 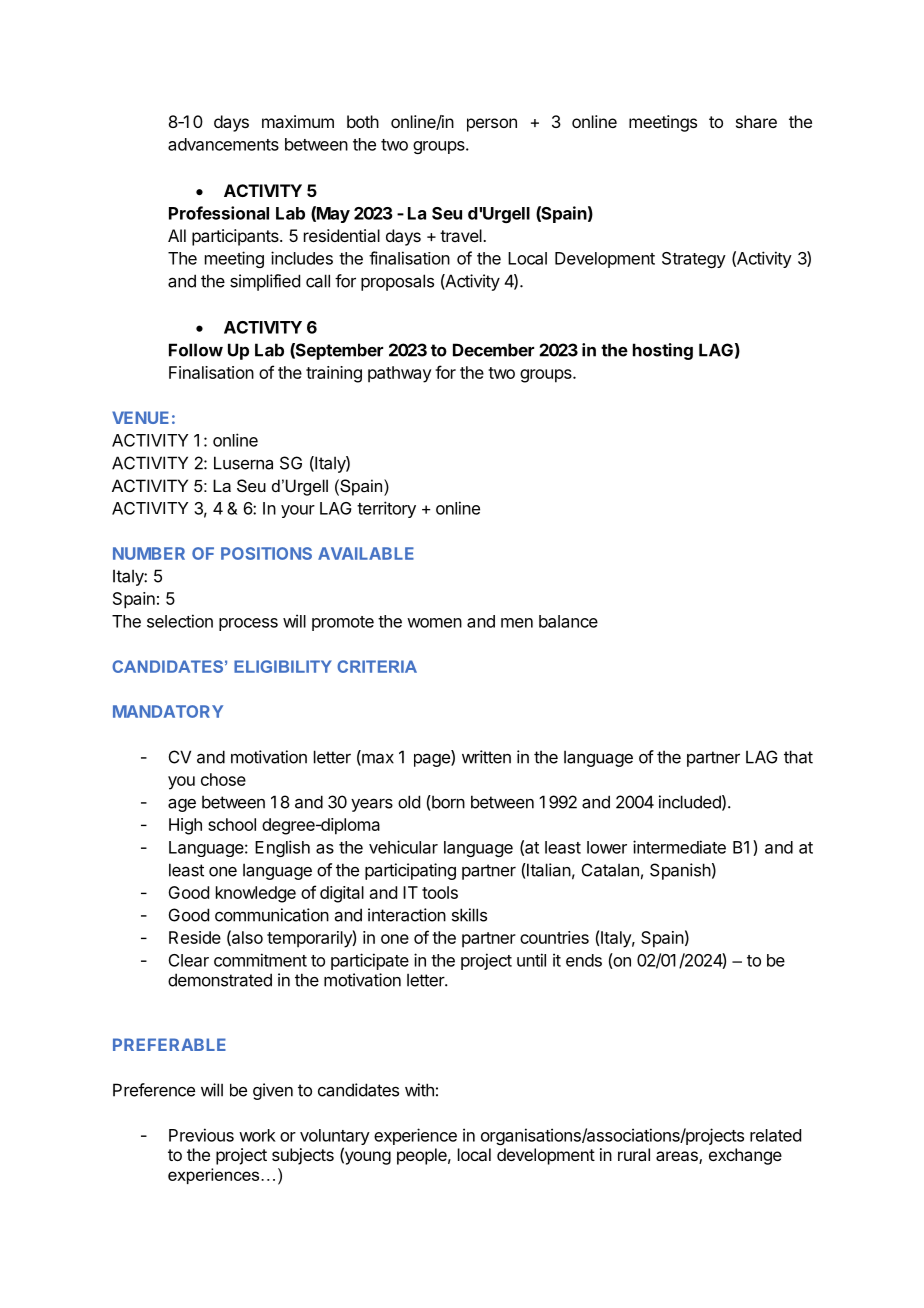 I want to click on tools, so click(x=440, y=892).
